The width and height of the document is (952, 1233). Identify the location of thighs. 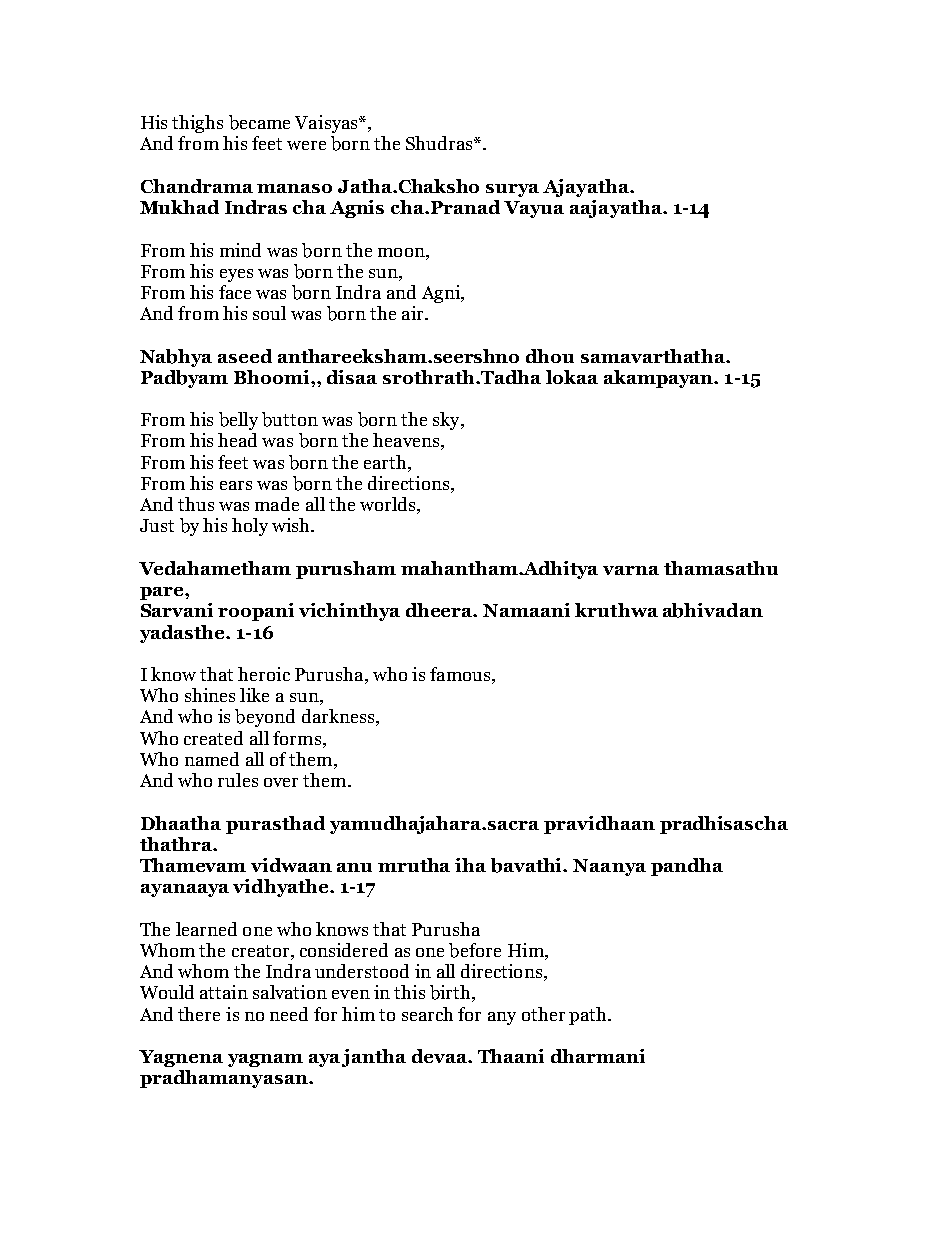
(197, 124).
